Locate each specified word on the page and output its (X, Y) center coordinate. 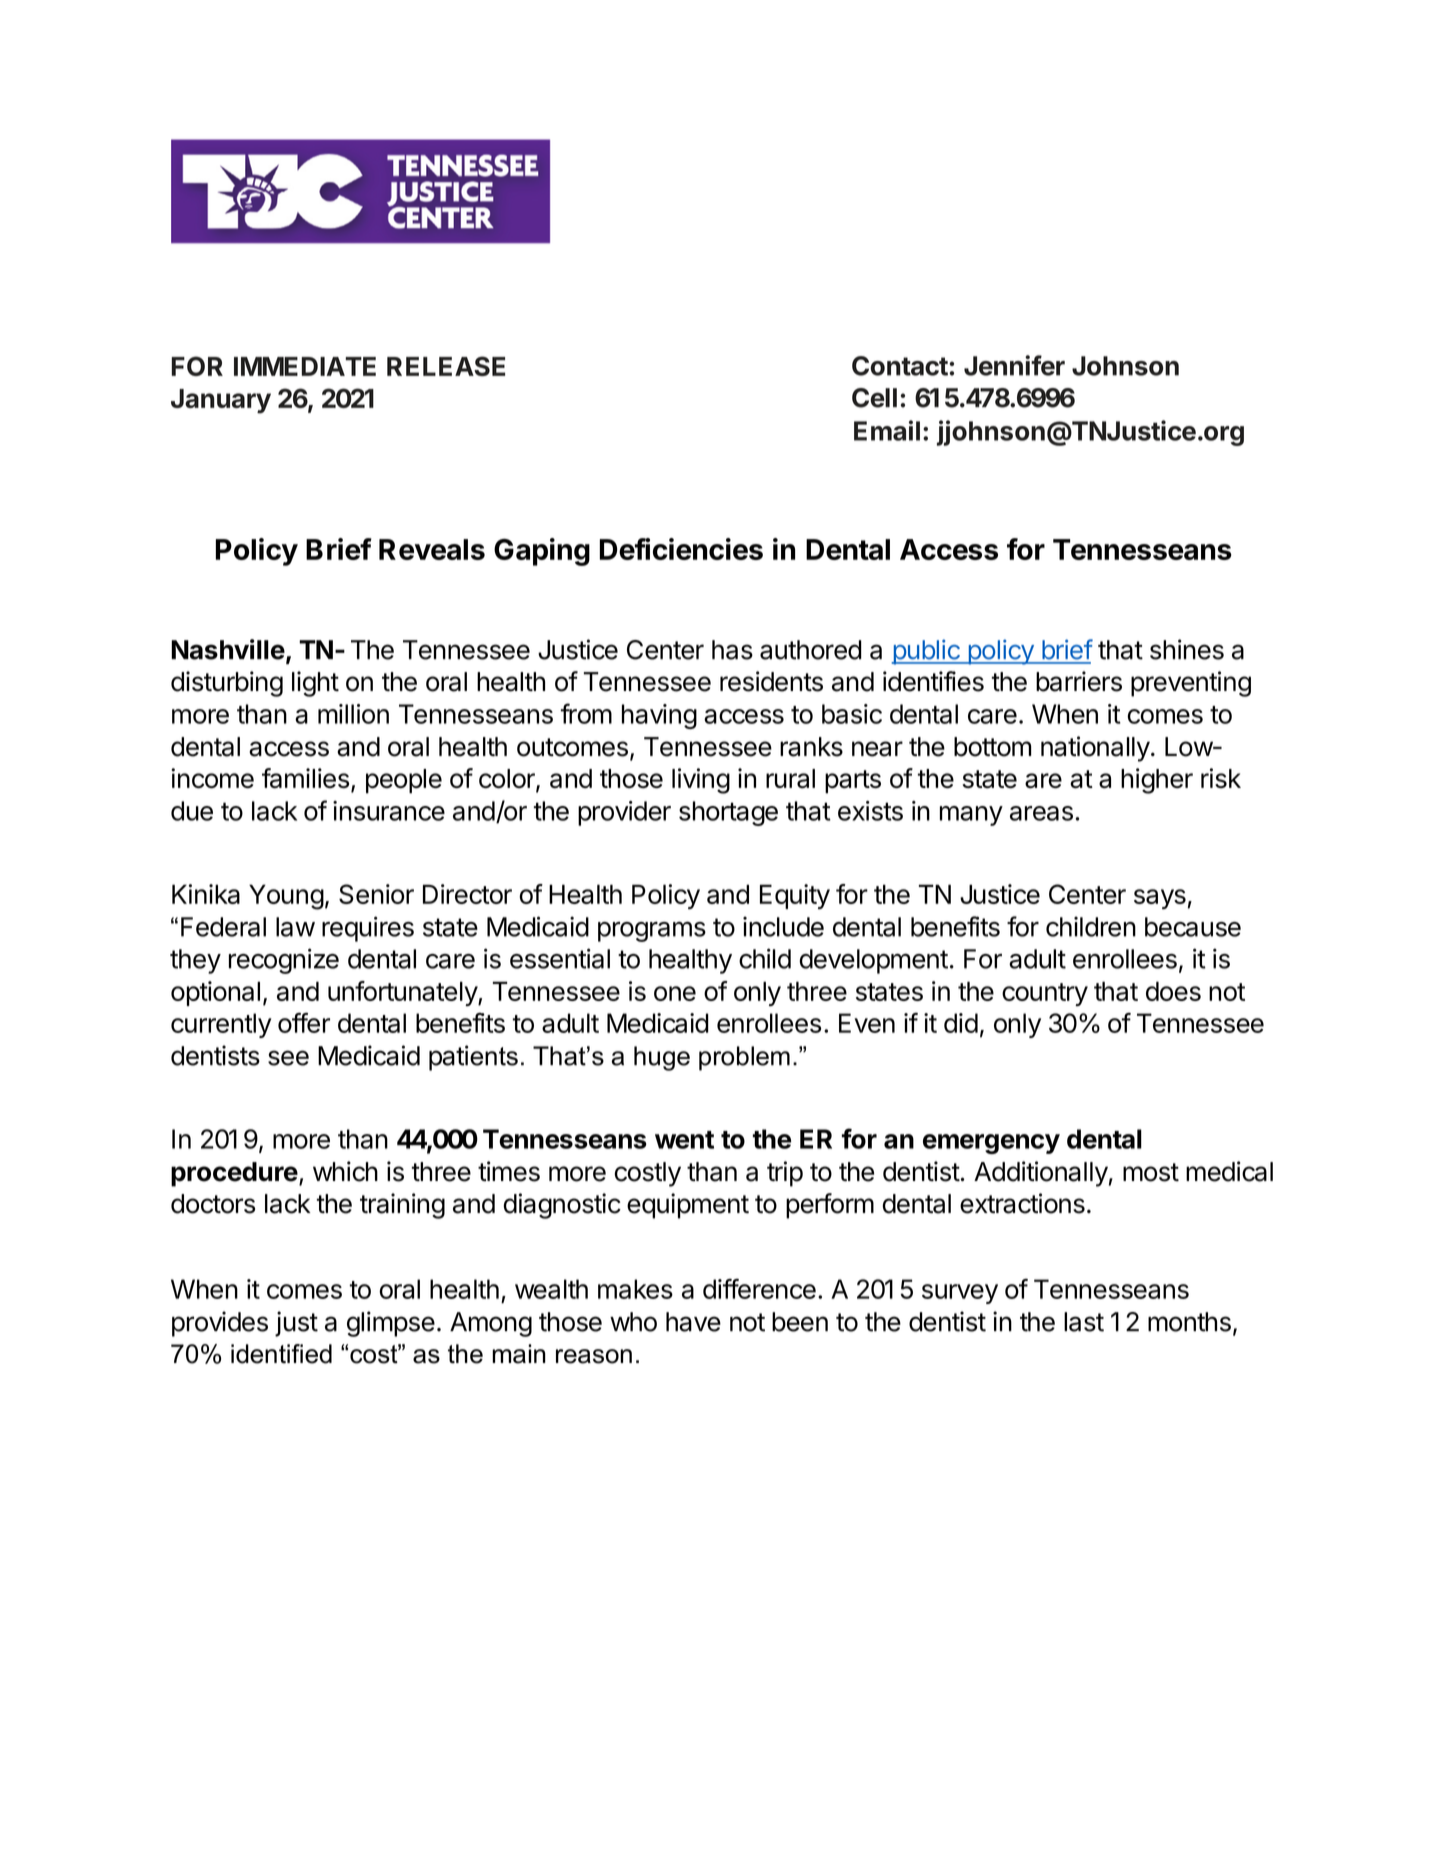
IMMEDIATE (305, 366)
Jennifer (1014, 365)
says (1160, 899)
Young (286, 897)
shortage (728, 813)
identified (281, 1354)
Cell (874, 398)
